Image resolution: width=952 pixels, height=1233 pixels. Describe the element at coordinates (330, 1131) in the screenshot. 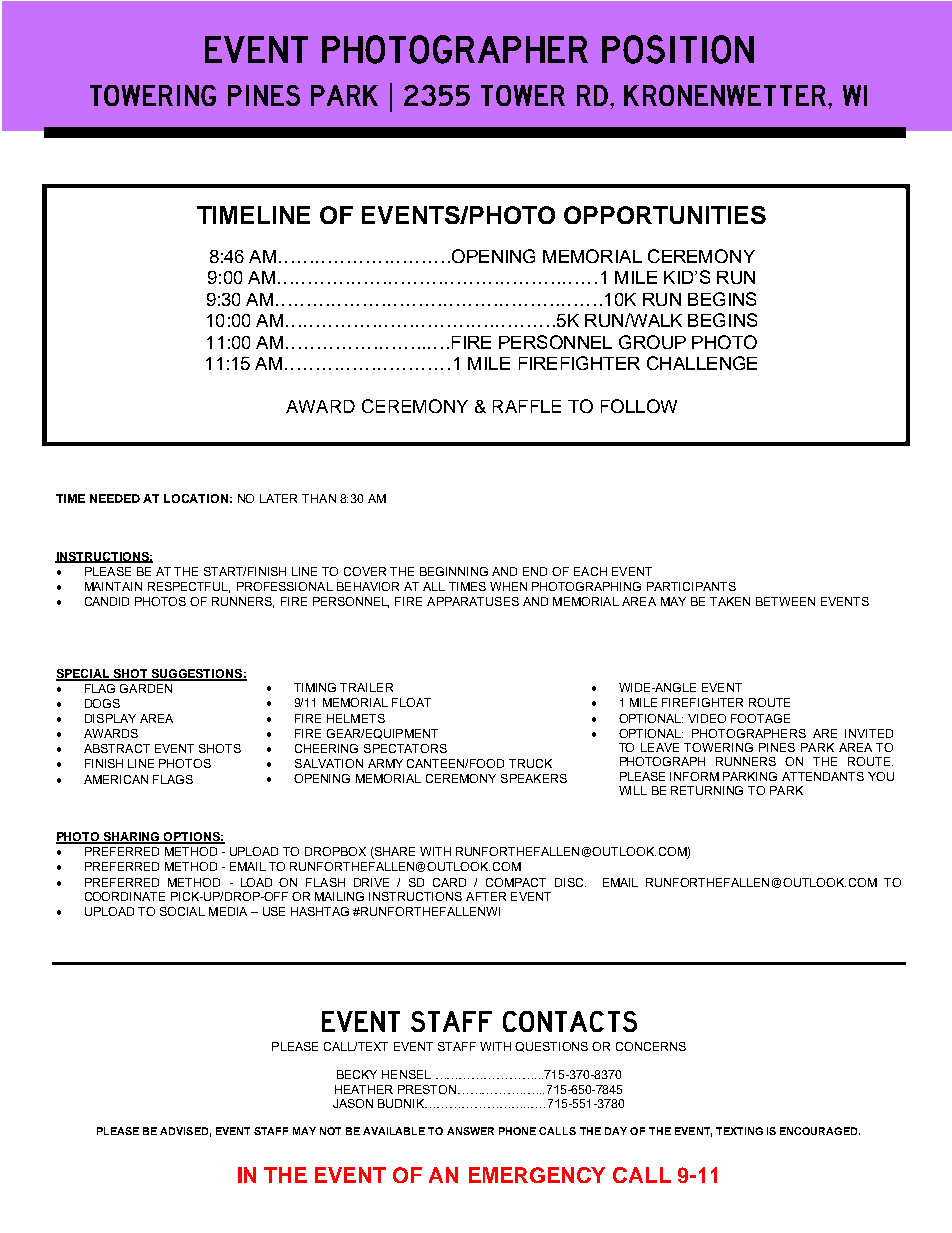

I see `NOT` at that location.
